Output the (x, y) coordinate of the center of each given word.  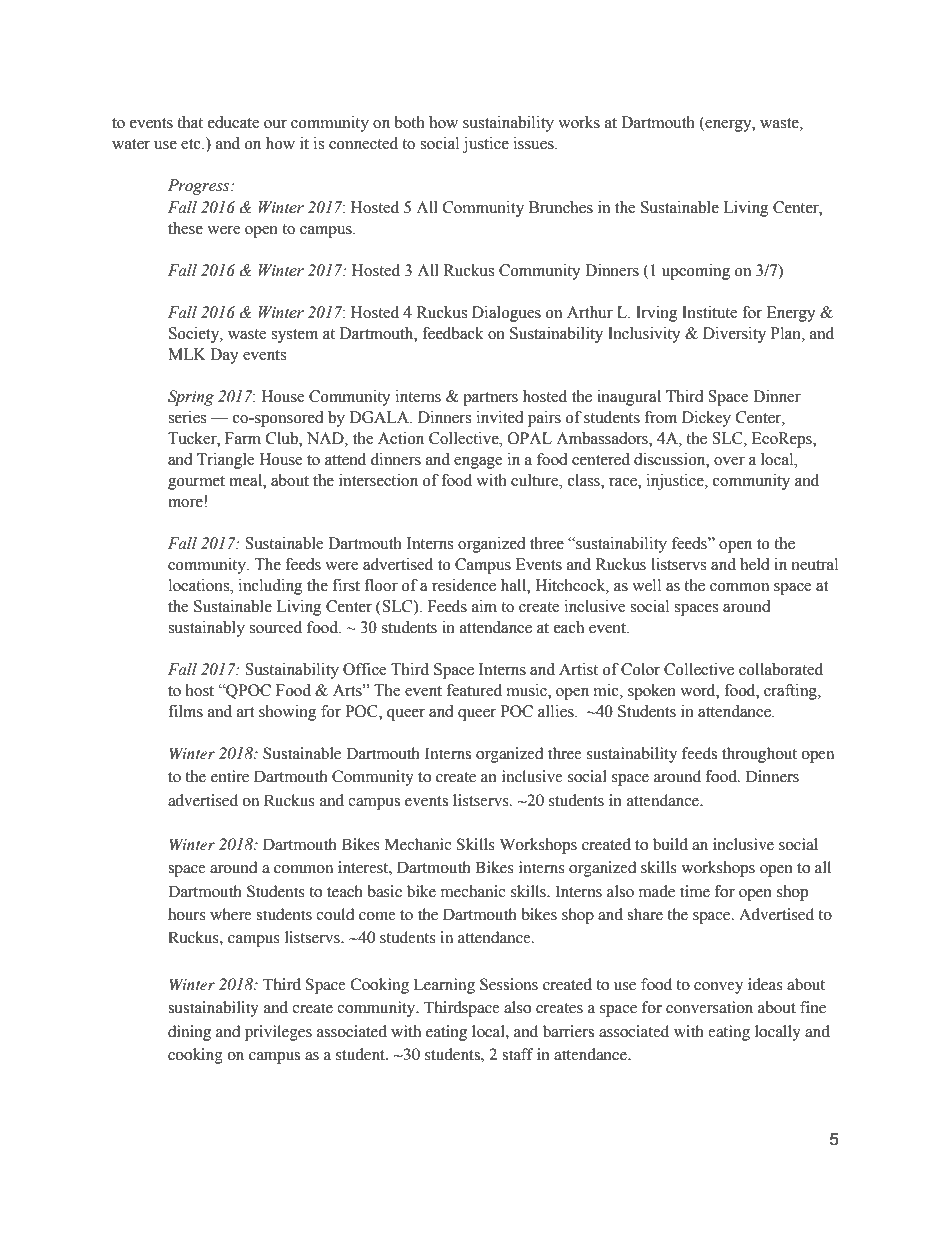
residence (464, 585)
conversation (709, 1007)
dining (189, 1033)
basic (384, 891)
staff (518, 1054)
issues (535, 143)
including (271, 587)
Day (224, 356)
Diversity (734, 335)
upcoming (696, 272)
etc (192, 144)
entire (230, 776)
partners (490, 399)
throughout (759, 755)
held (755, 564)
